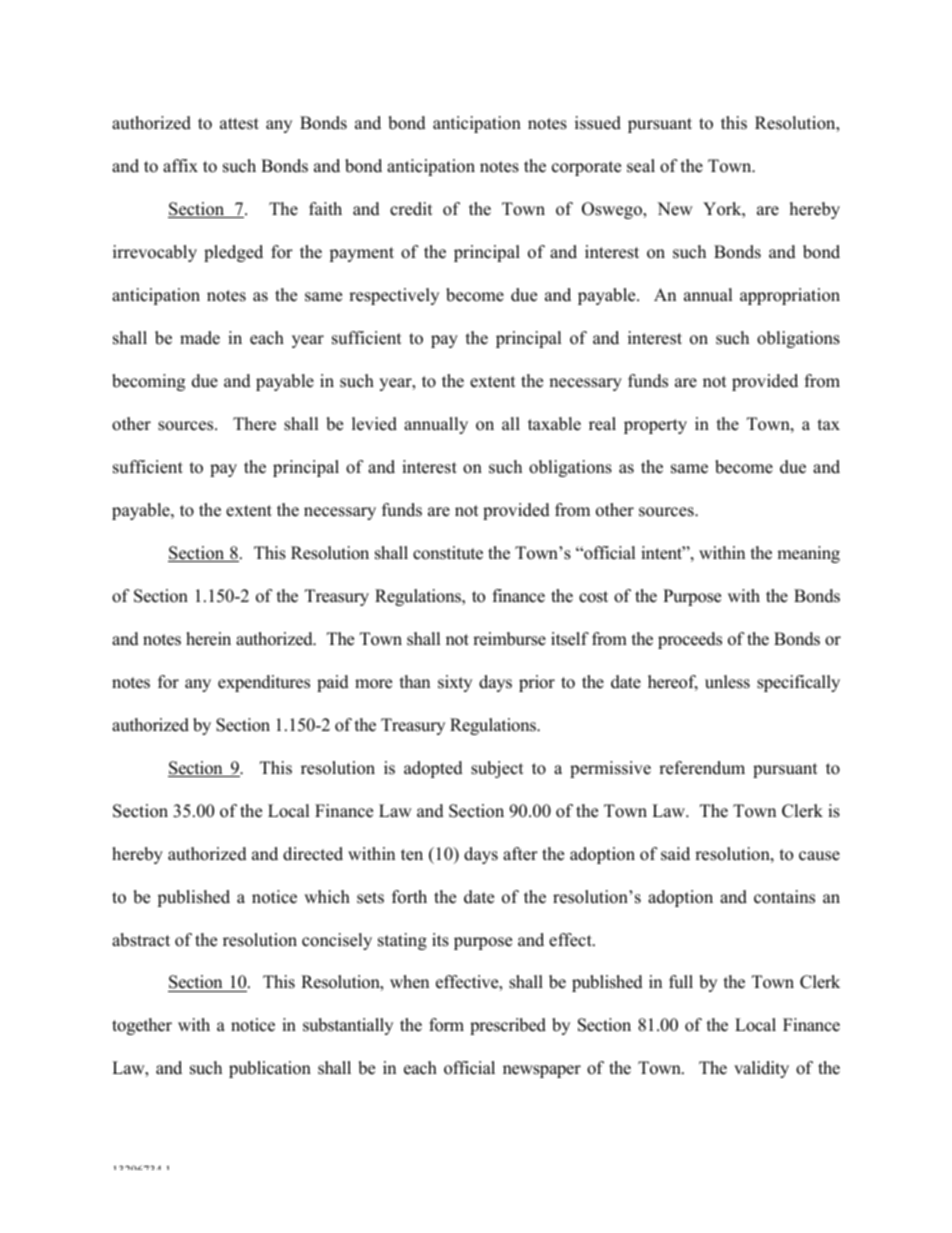 The width and height of the page is (952, 1233). What do you see at coordinates (641, 166) in the page?
I see `seal` at bounding box center [641, 166].
